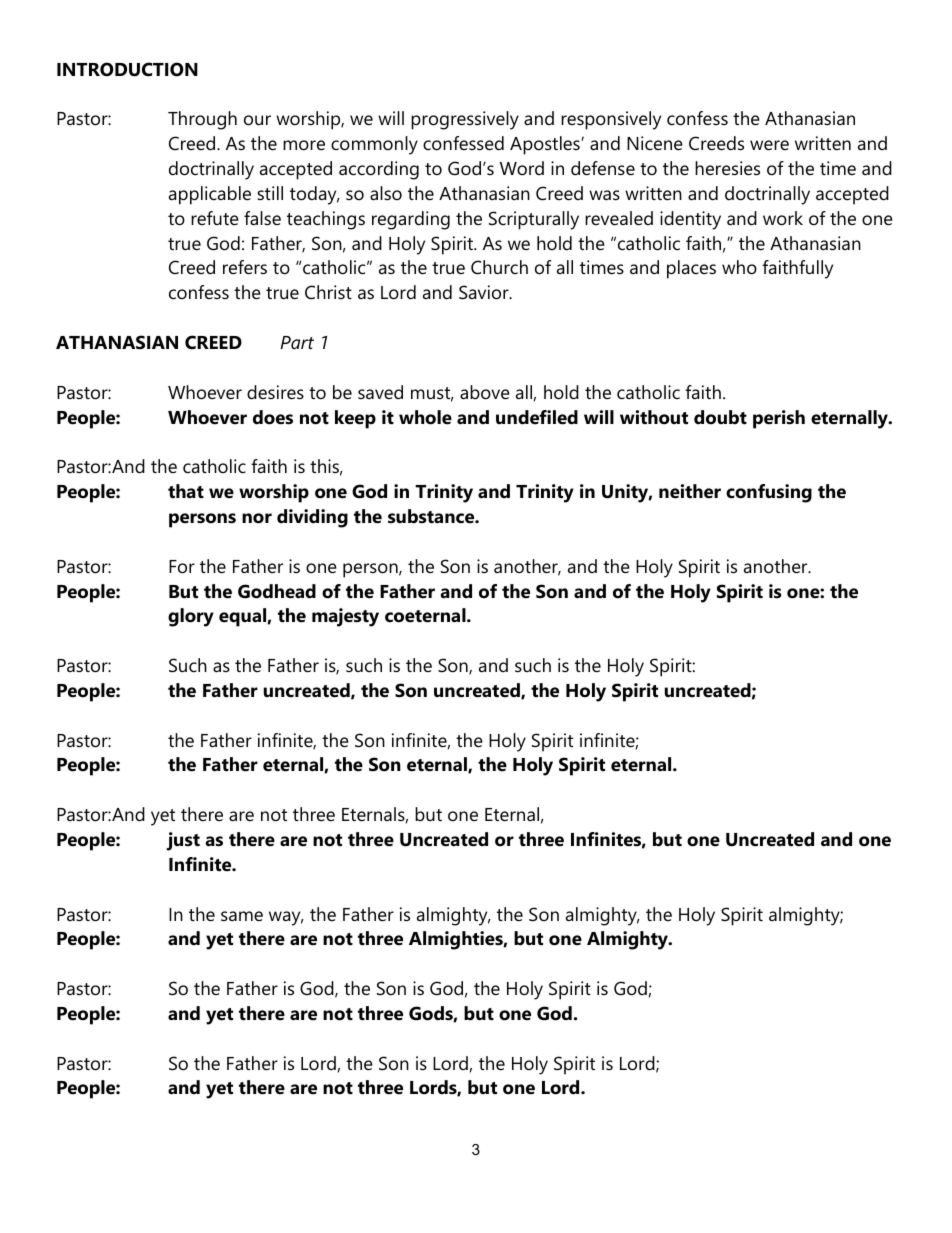 The image size is (952, 1233). I want to click on same, so click(242, 916).
